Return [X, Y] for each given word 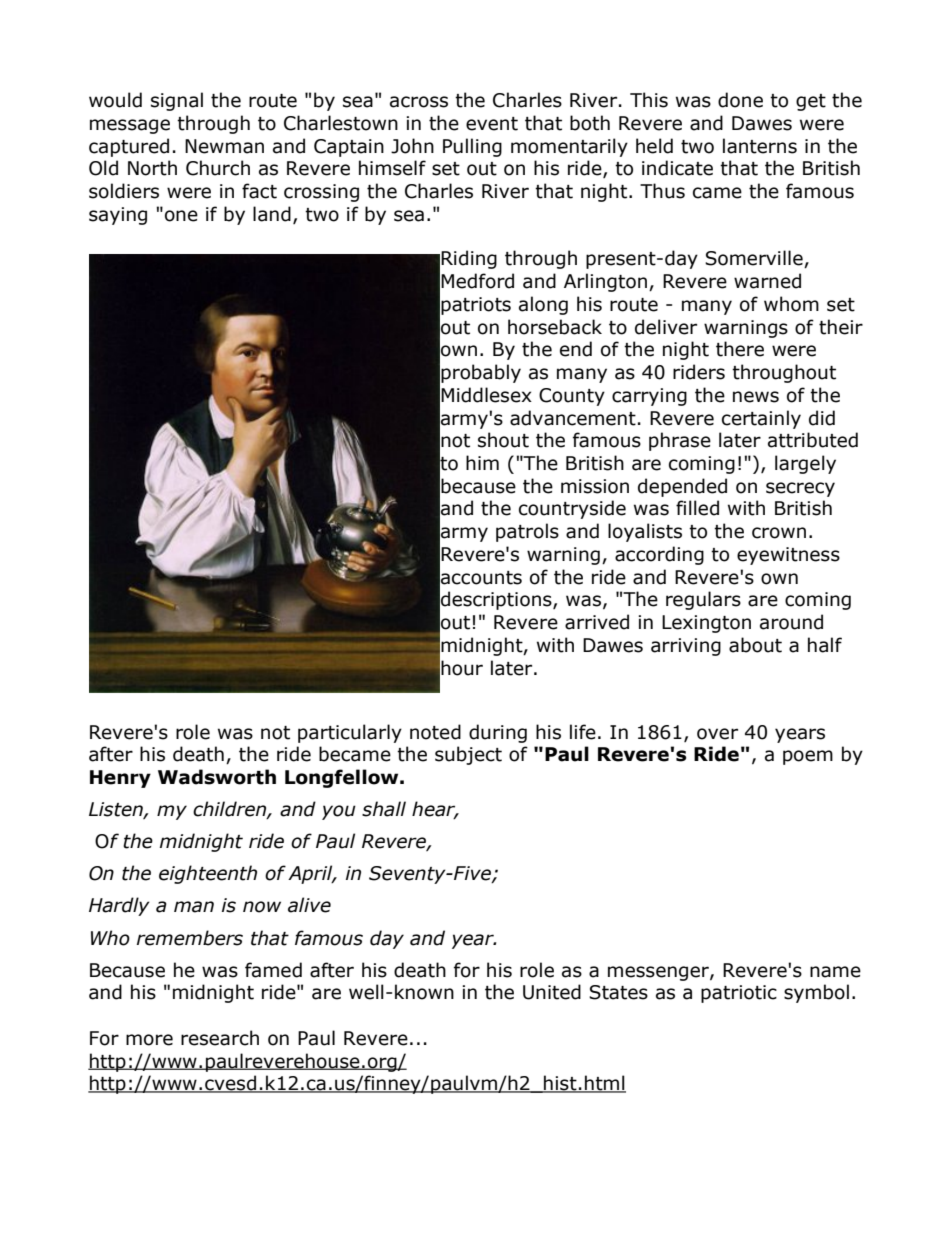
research [220, 1038]
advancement [573, 418]
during [498, 733]
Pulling [472, 147]
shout [503, 440]
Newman [224, 146]
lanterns [760, 146]
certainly [761, 419]
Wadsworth [217, 777]
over [717, 734]
